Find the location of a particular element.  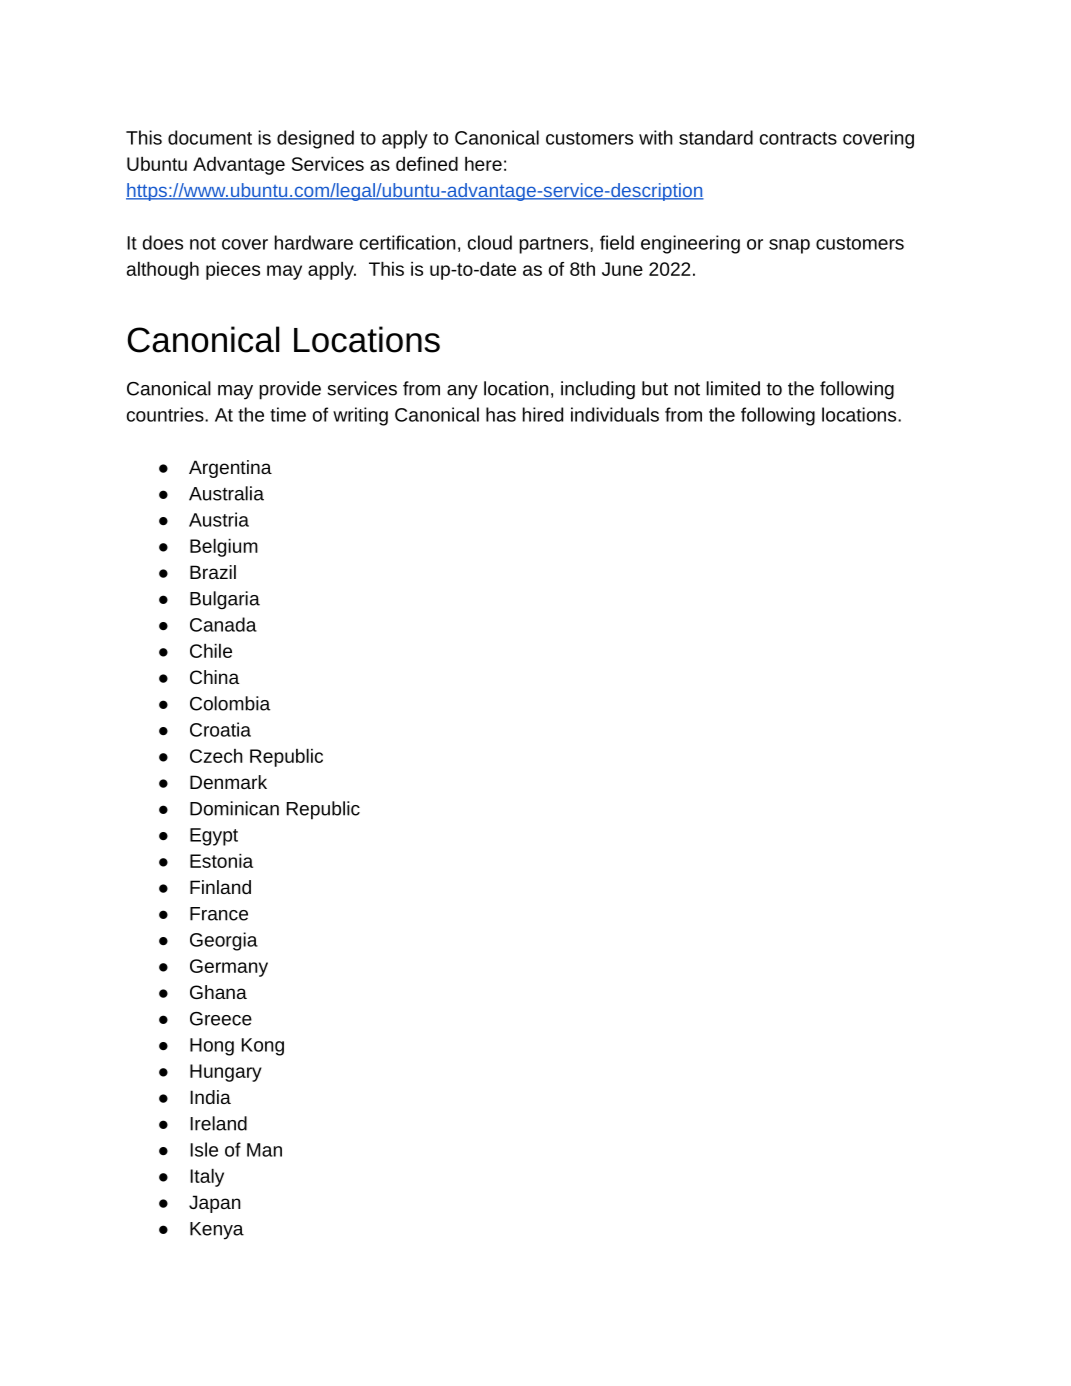

Croatia is located at coordinates (220, 729).
